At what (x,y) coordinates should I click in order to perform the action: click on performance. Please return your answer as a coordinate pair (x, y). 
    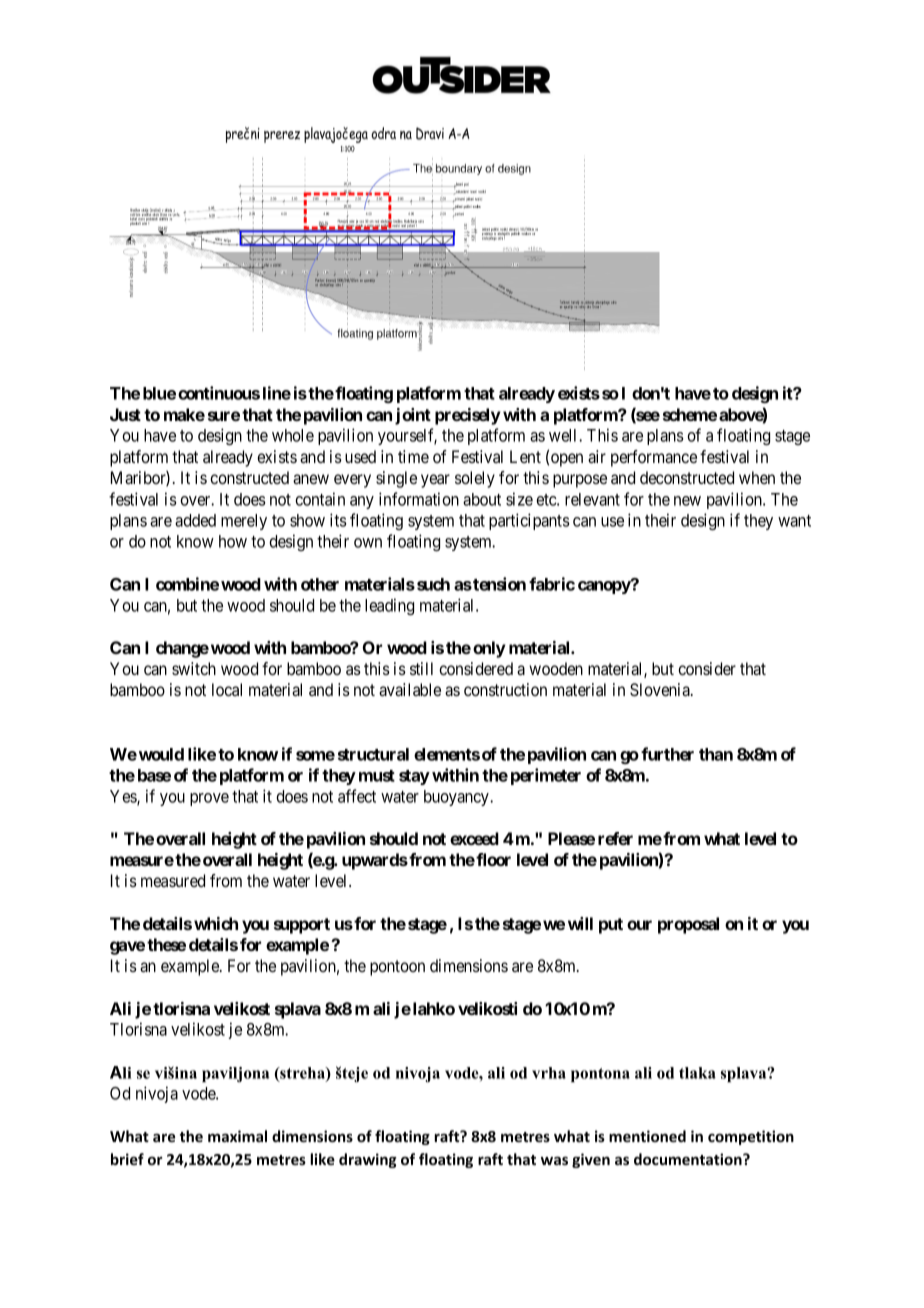
    Looking at the image, I should click on (654, 458).
